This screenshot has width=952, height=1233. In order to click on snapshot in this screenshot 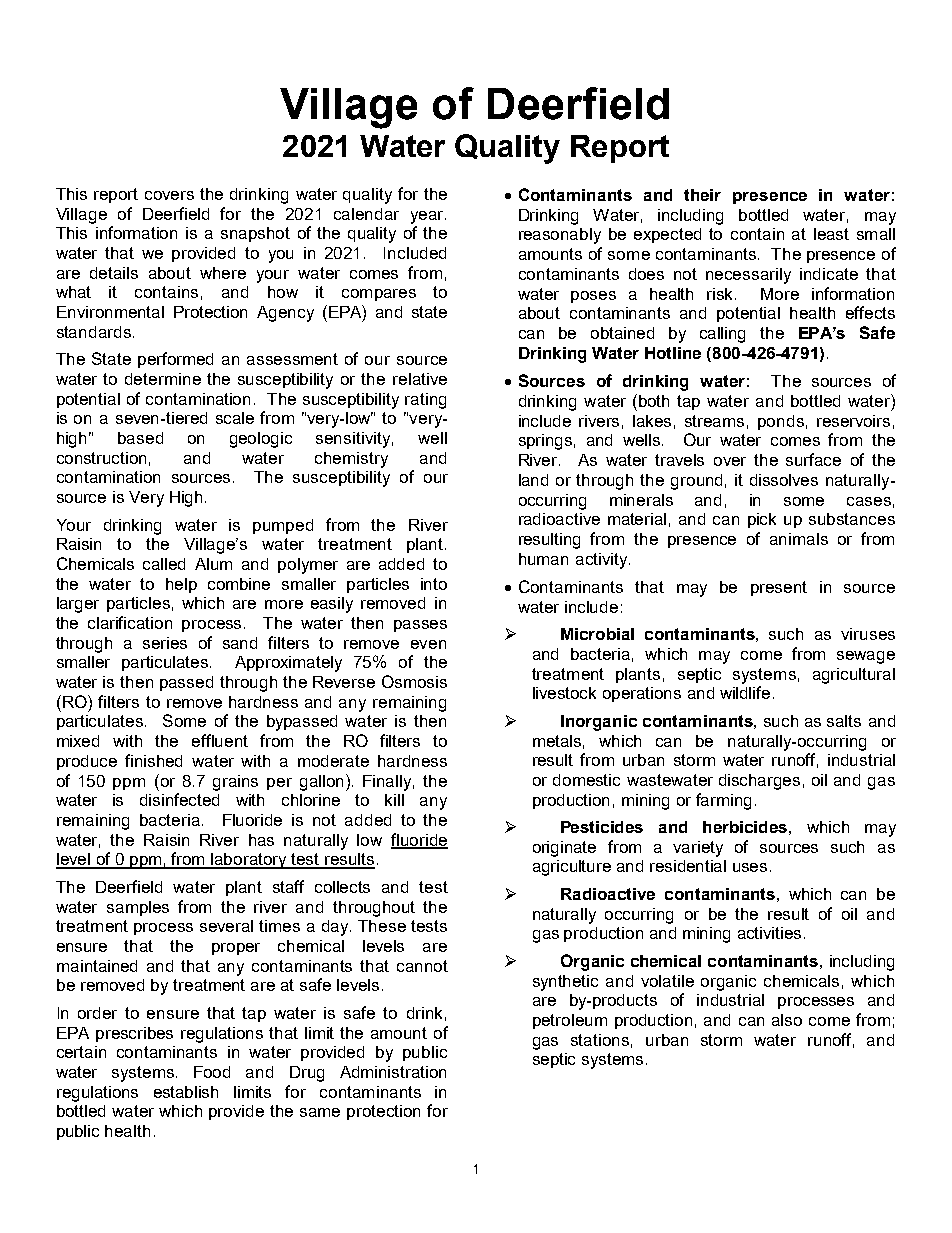, I will do `click(255, 234)`.
